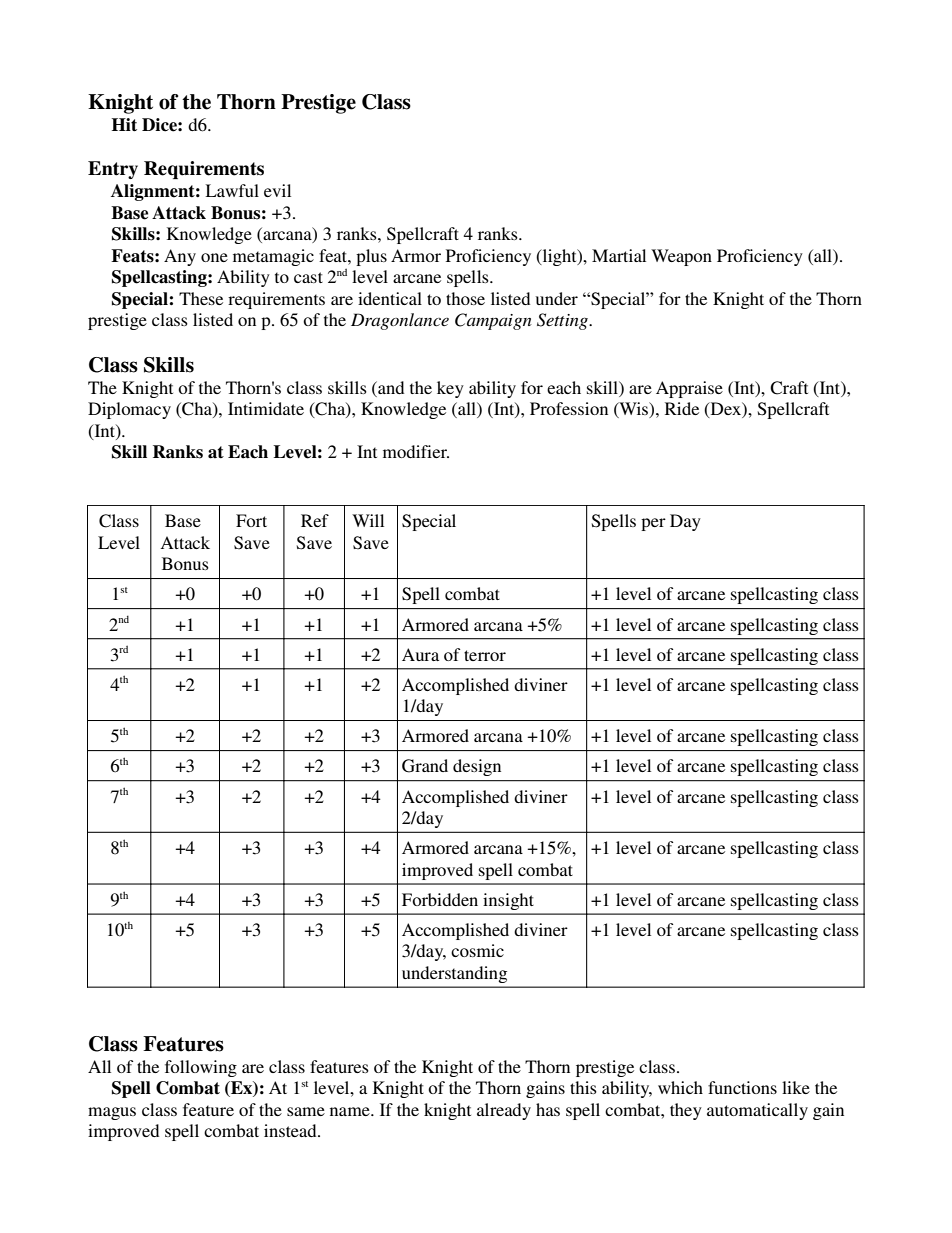 This document has width=952, height=1233. Describe the element at coordinates (508, 901) in the document. I see `insight` at that location.
